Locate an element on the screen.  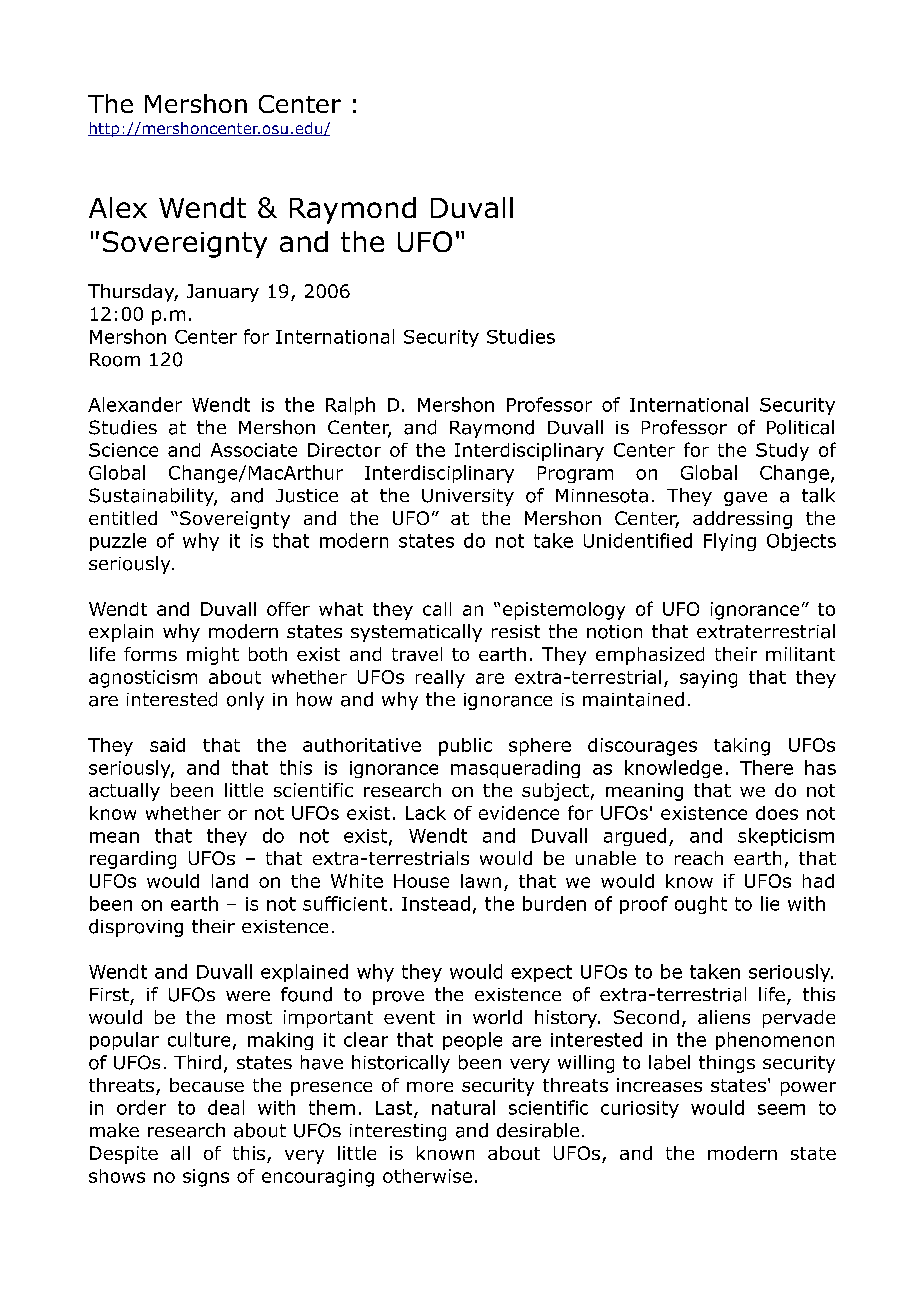
disproving is located at coordinates (136, 928).
